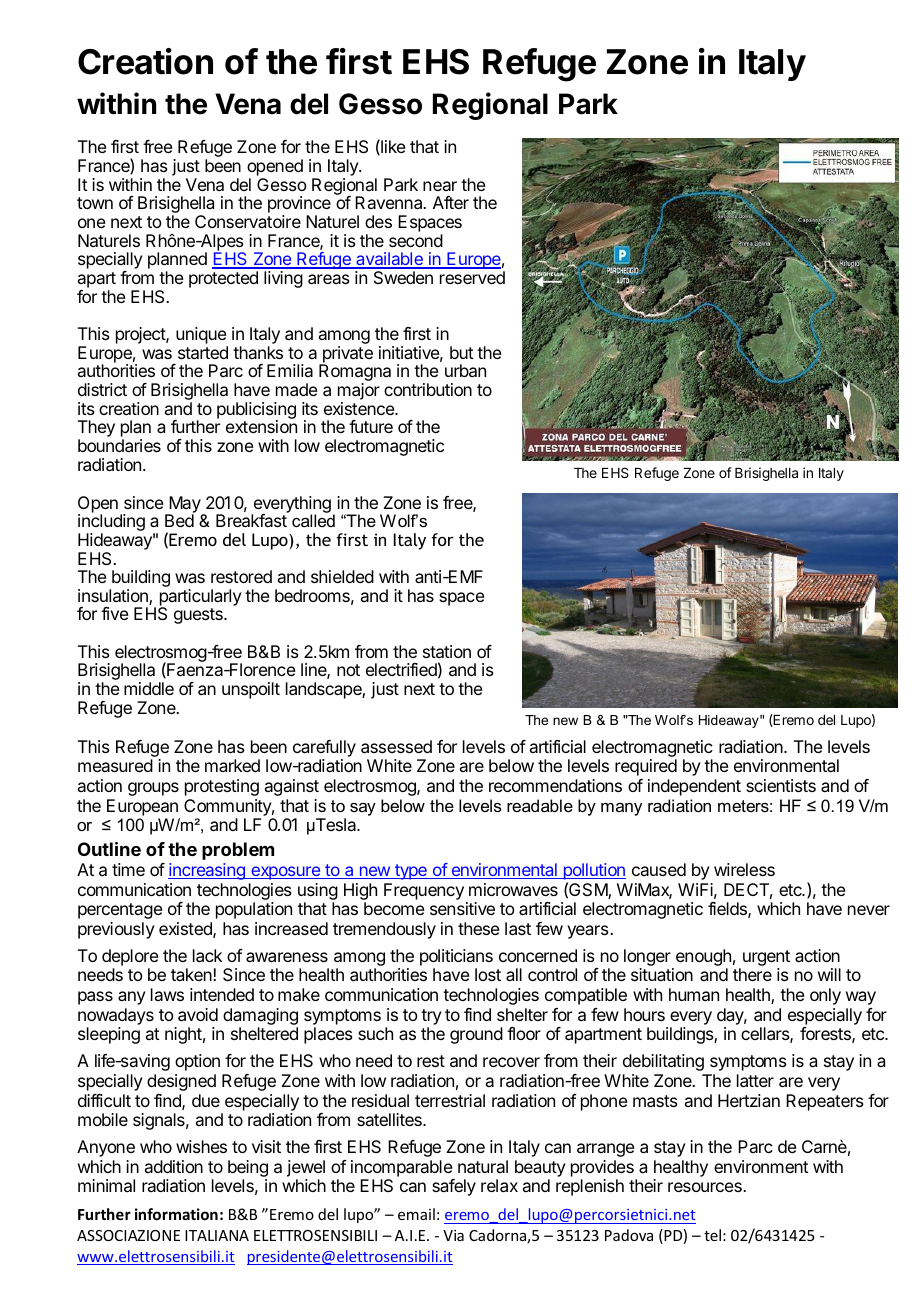  What do you see at coordinates (499, 1185) in the page?
I see `relax` at bounding box center [499, 1185].
